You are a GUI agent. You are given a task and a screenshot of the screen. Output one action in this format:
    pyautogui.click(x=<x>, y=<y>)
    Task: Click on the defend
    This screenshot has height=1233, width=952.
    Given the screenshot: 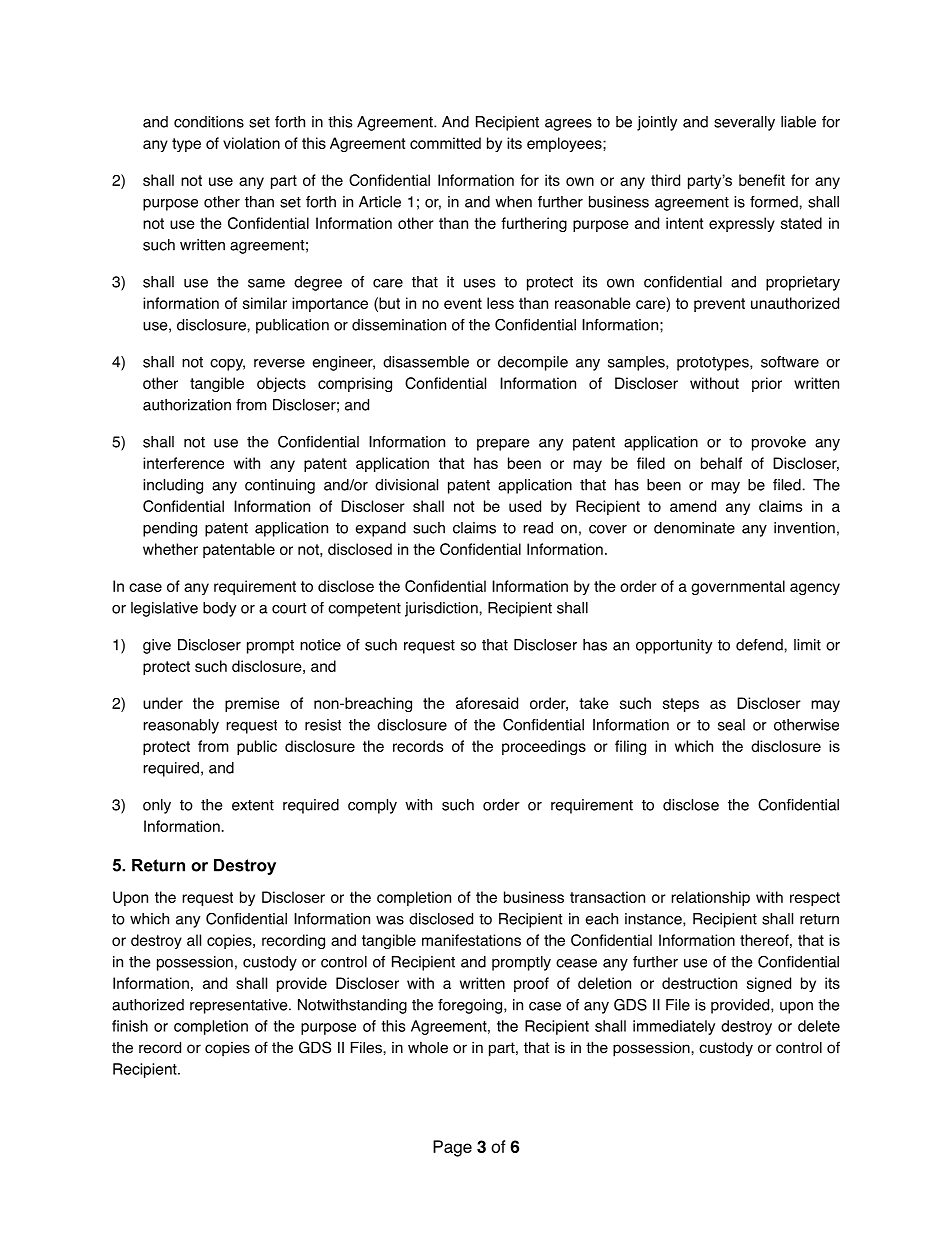 What is the action you would take?
    pyautogui.click(x=760, y=645)
